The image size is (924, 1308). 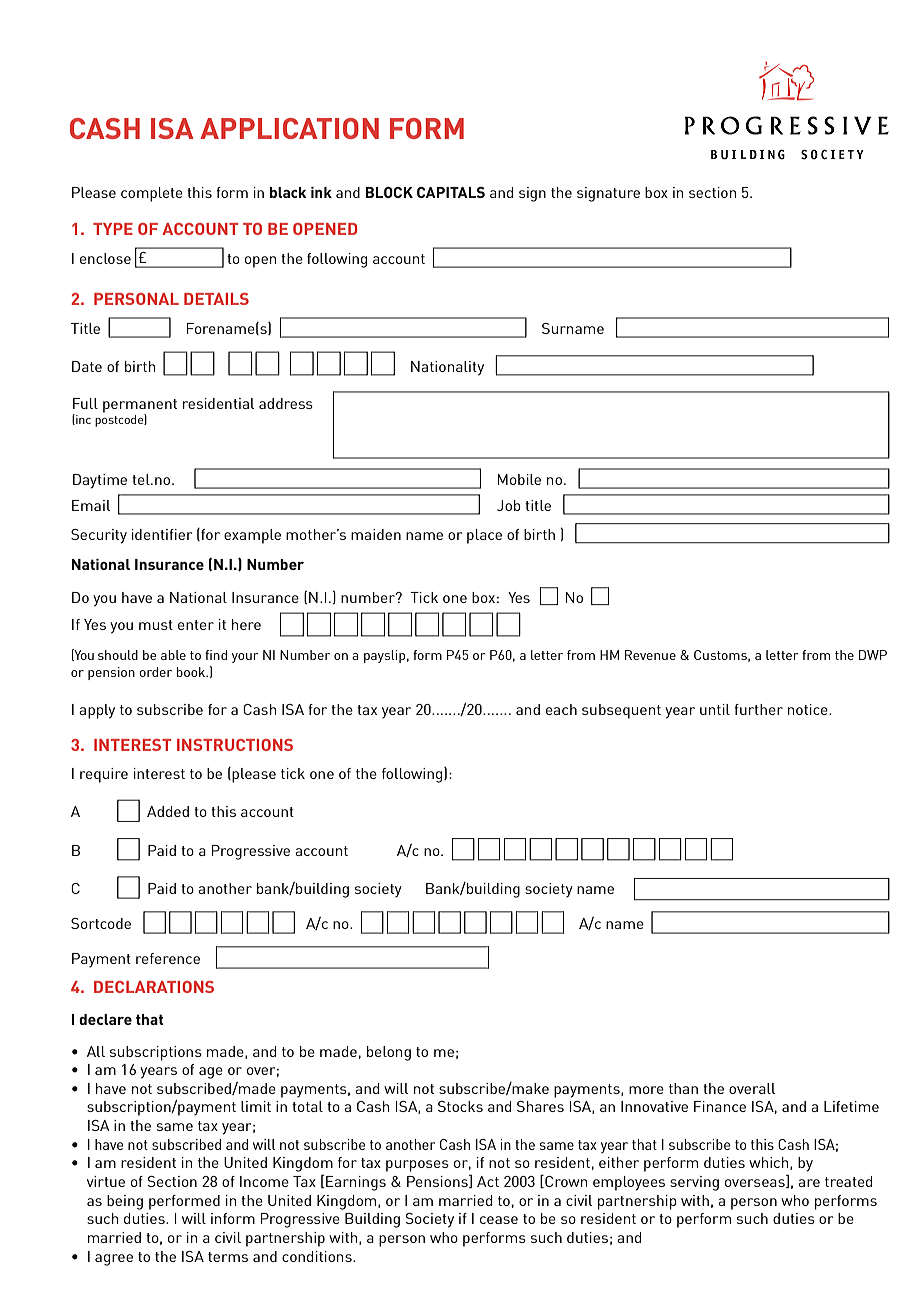 What do you see at coordinates (561, 709) in the screenshot?
I see `each` at bounding box center [561, 709].
